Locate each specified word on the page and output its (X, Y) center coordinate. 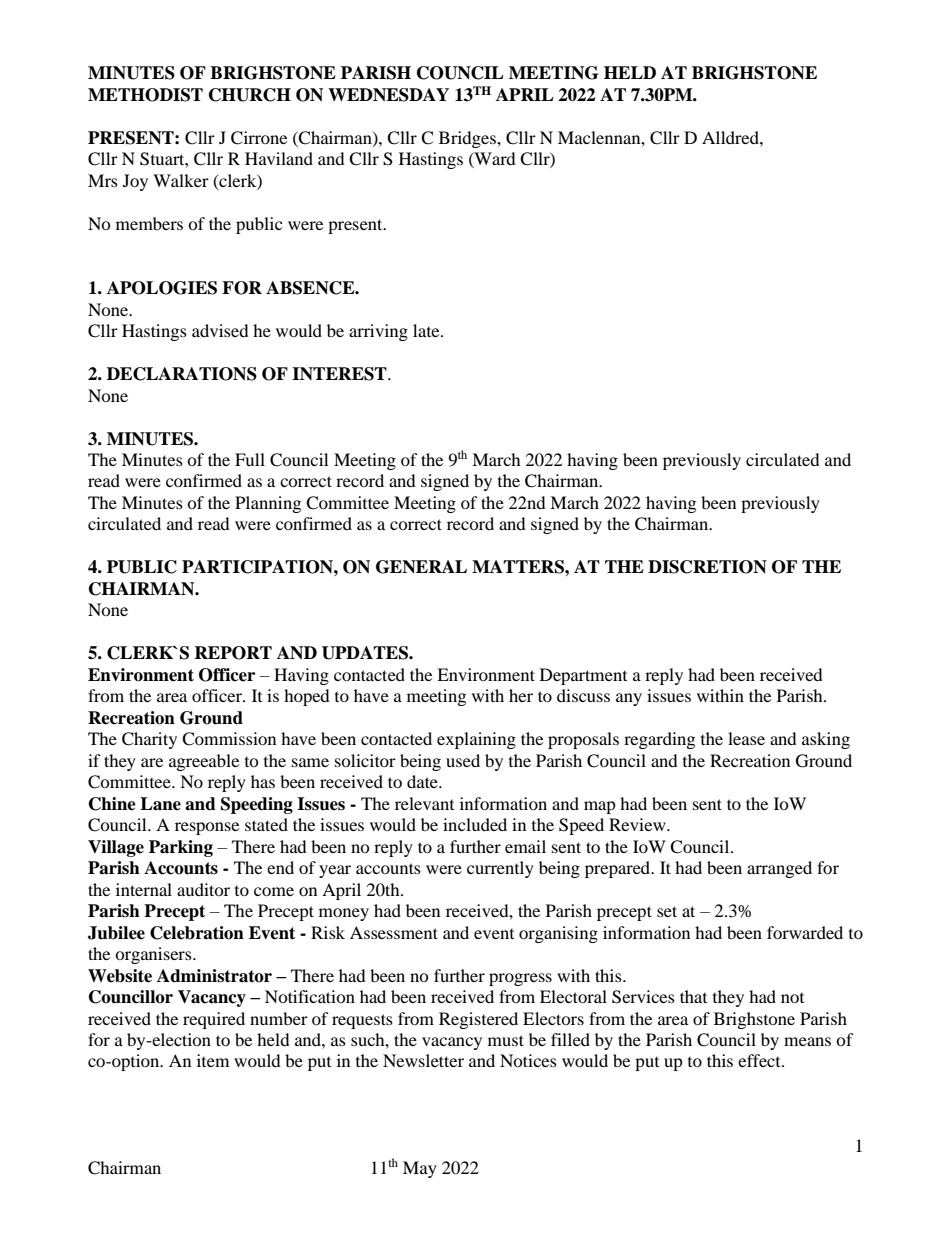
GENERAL (421, 567)
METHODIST (145, 95)
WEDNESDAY (388, 95)
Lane (160, 804)
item (213, 1060)
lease (746, 738)
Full (250, 459)
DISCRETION (707, 567)
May (420, 1169)
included (475, 824)
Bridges (468, 139)
